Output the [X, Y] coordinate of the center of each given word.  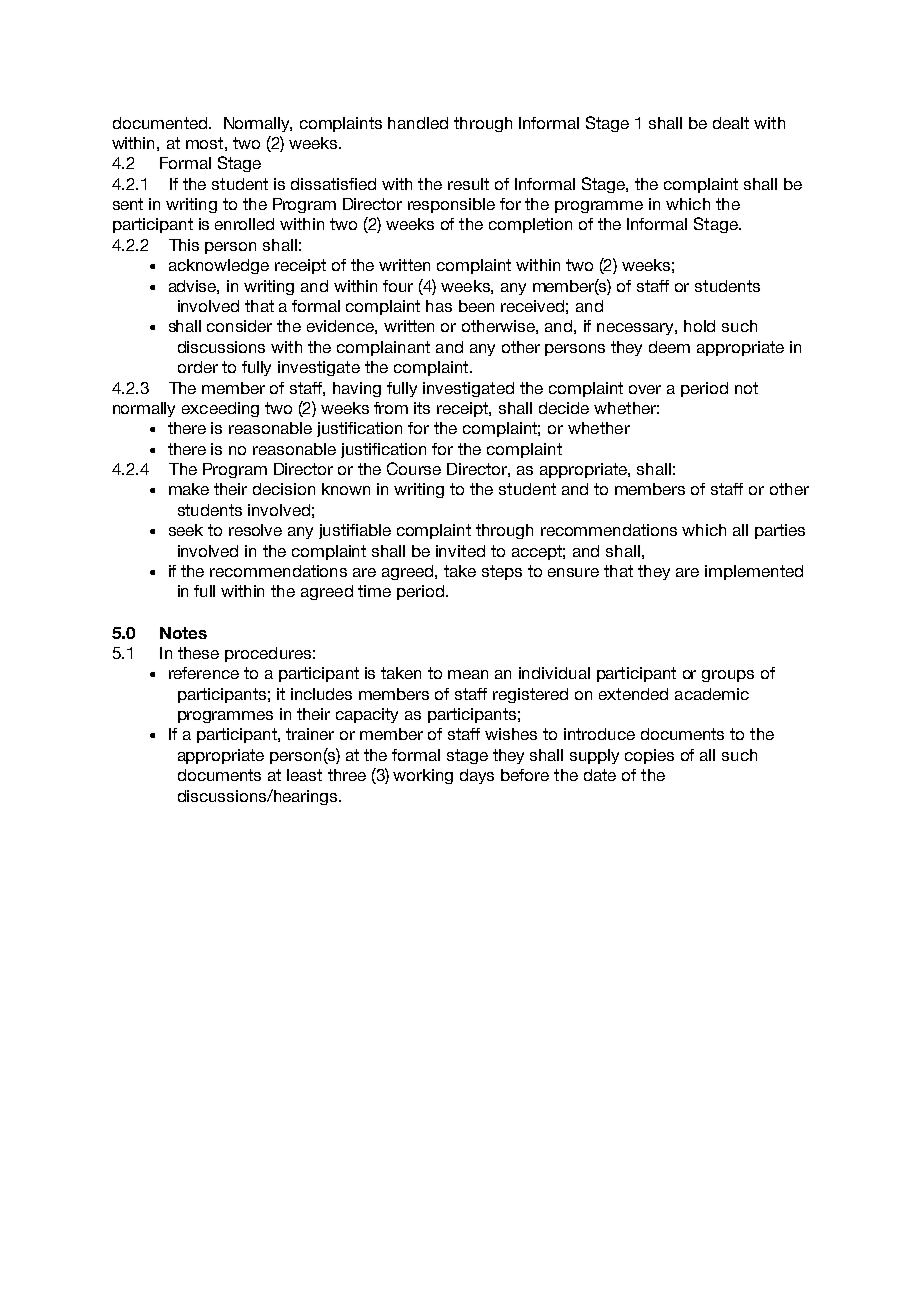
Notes [183, 633]
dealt [731, 123]
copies [649, 756]
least [304, 775]
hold [699, 326]
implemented [754, 572]
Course [414, 468]
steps [502, 572]
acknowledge [219, 266]
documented [161, 123]
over [645, 389]
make [189, 489]
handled [418, 123]
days [477, 776]
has [439, 306]
